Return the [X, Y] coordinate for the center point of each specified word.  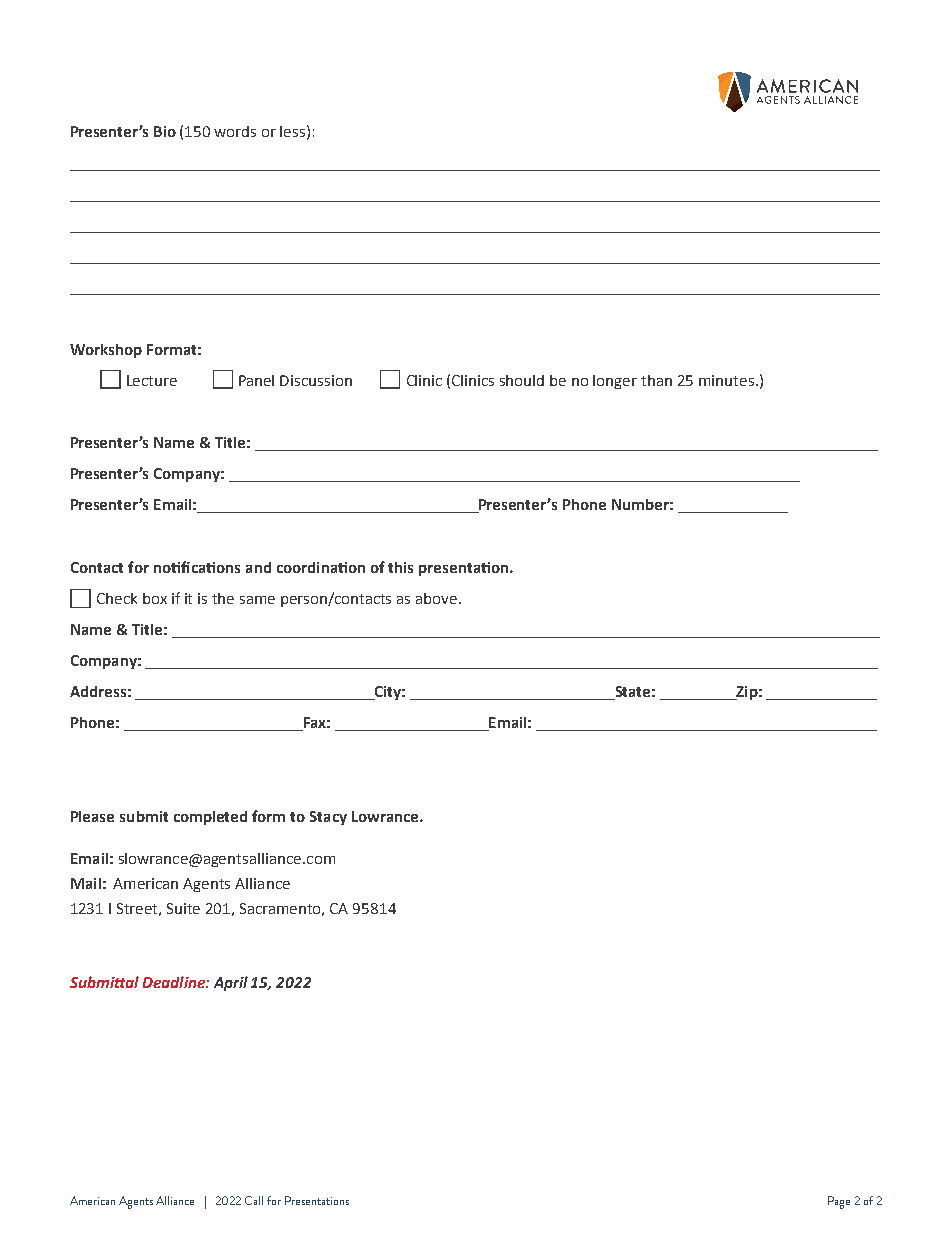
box [155, 598]
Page [839, 1202]
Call [254, 1200]
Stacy [328, 818]
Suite [183, 908]
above [438, 598]
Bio [165, 131]
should [522, 380]
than [656, 380]
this [400, 567]
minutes [728, 380]
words [235, 131]
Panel [256, 380]
